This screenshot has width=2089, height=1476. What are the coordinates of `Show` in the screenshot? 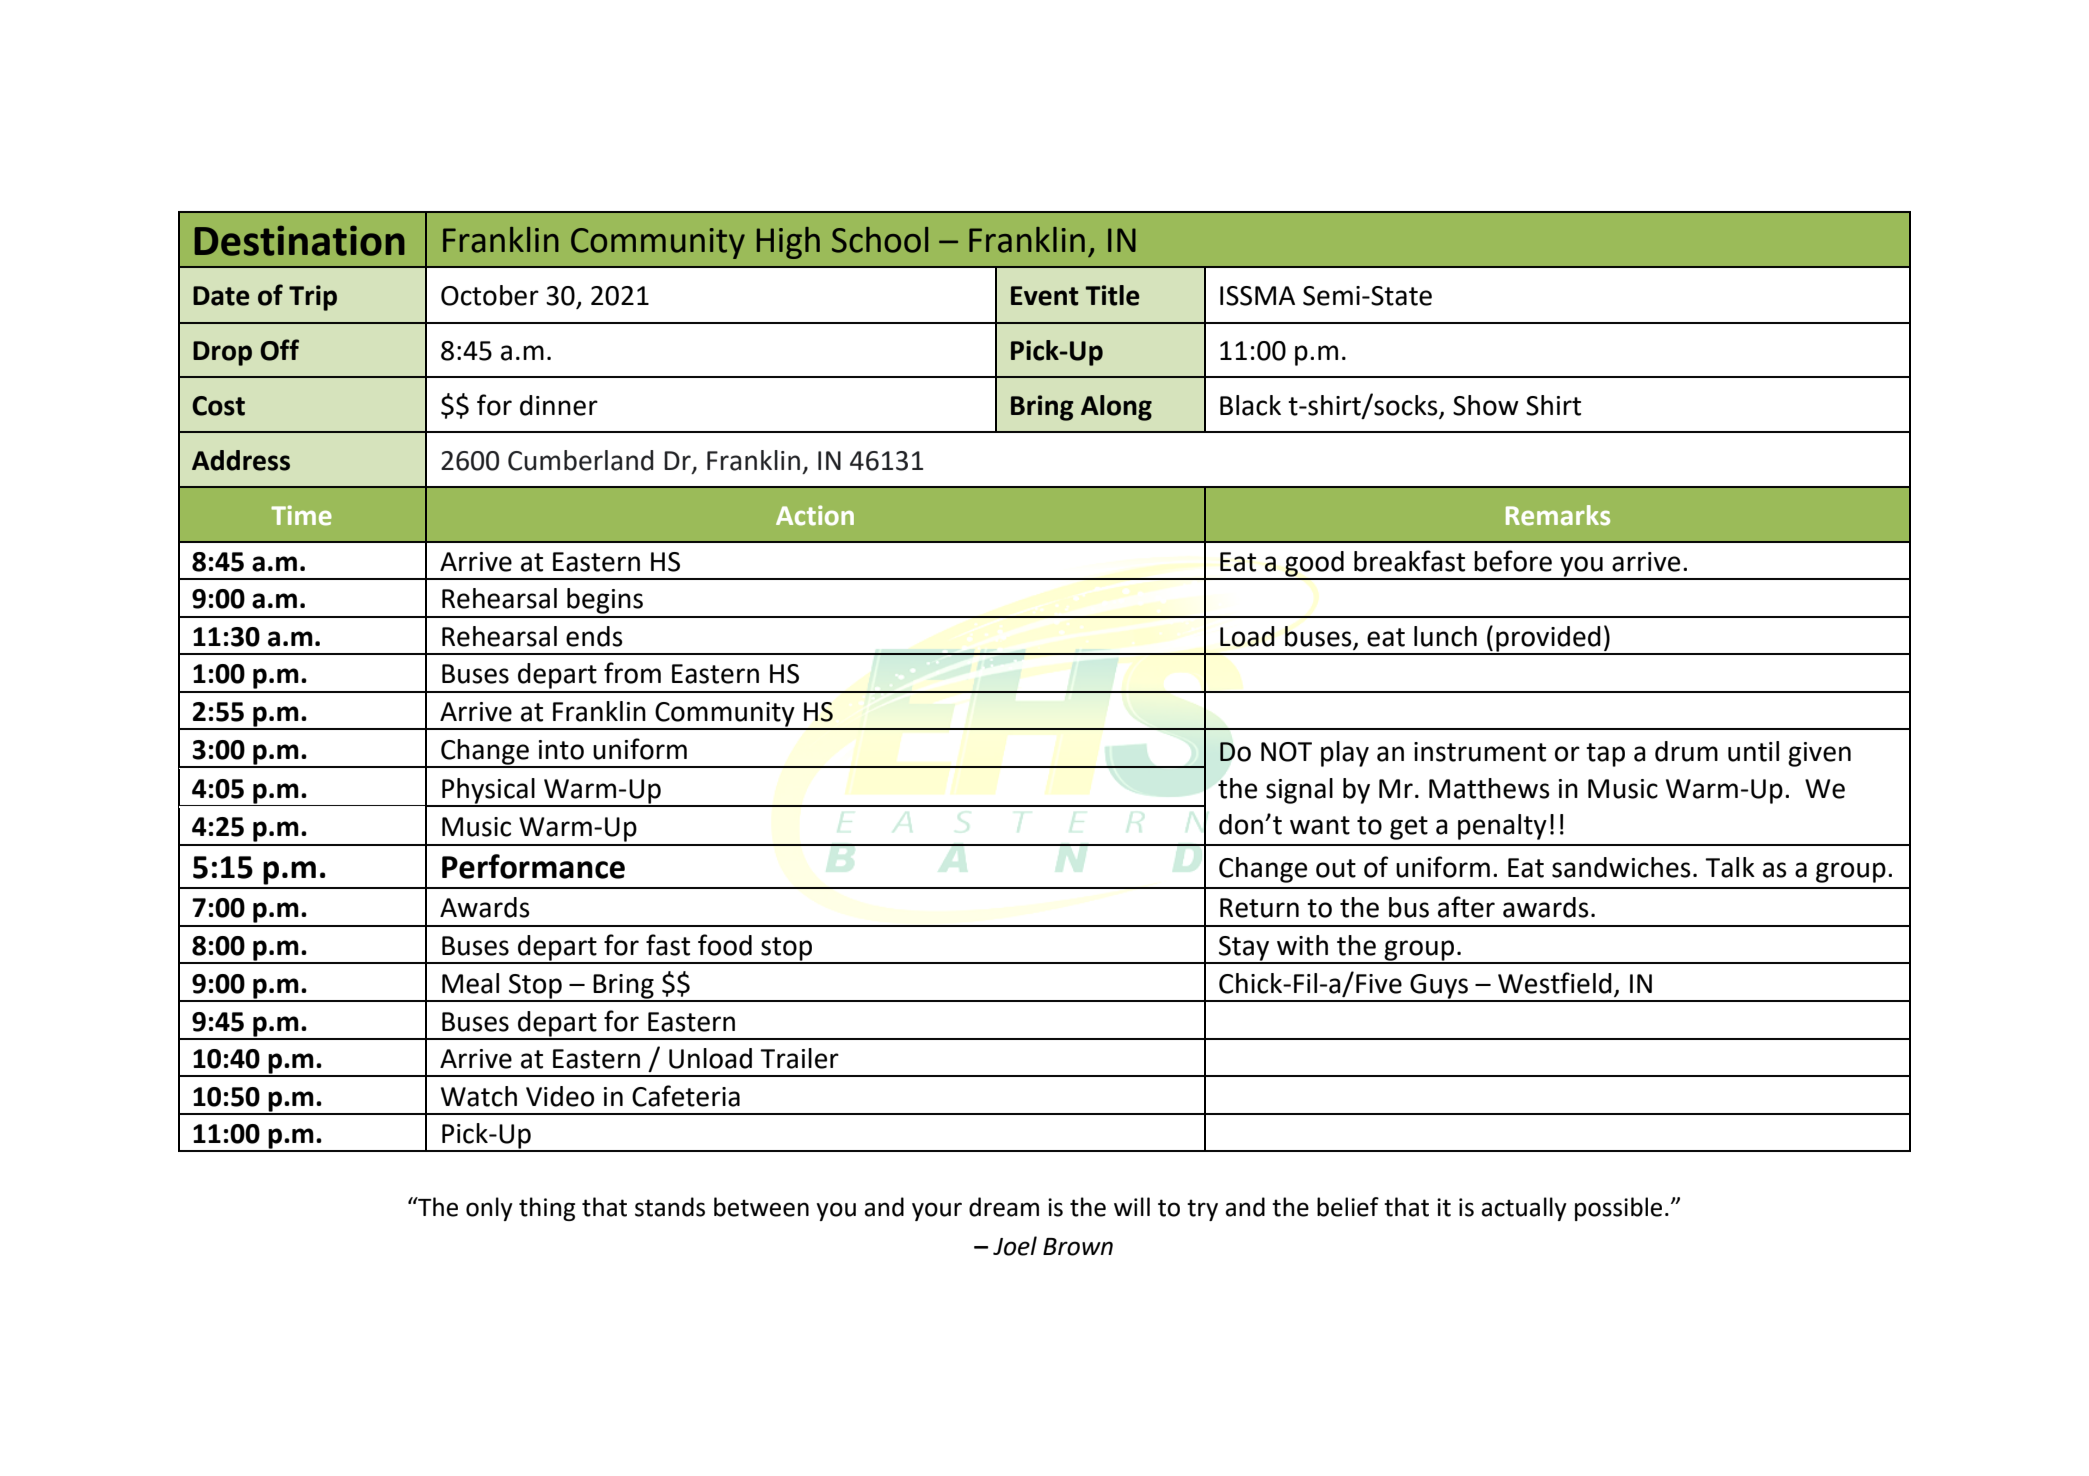 It's located at (1486, 405).
